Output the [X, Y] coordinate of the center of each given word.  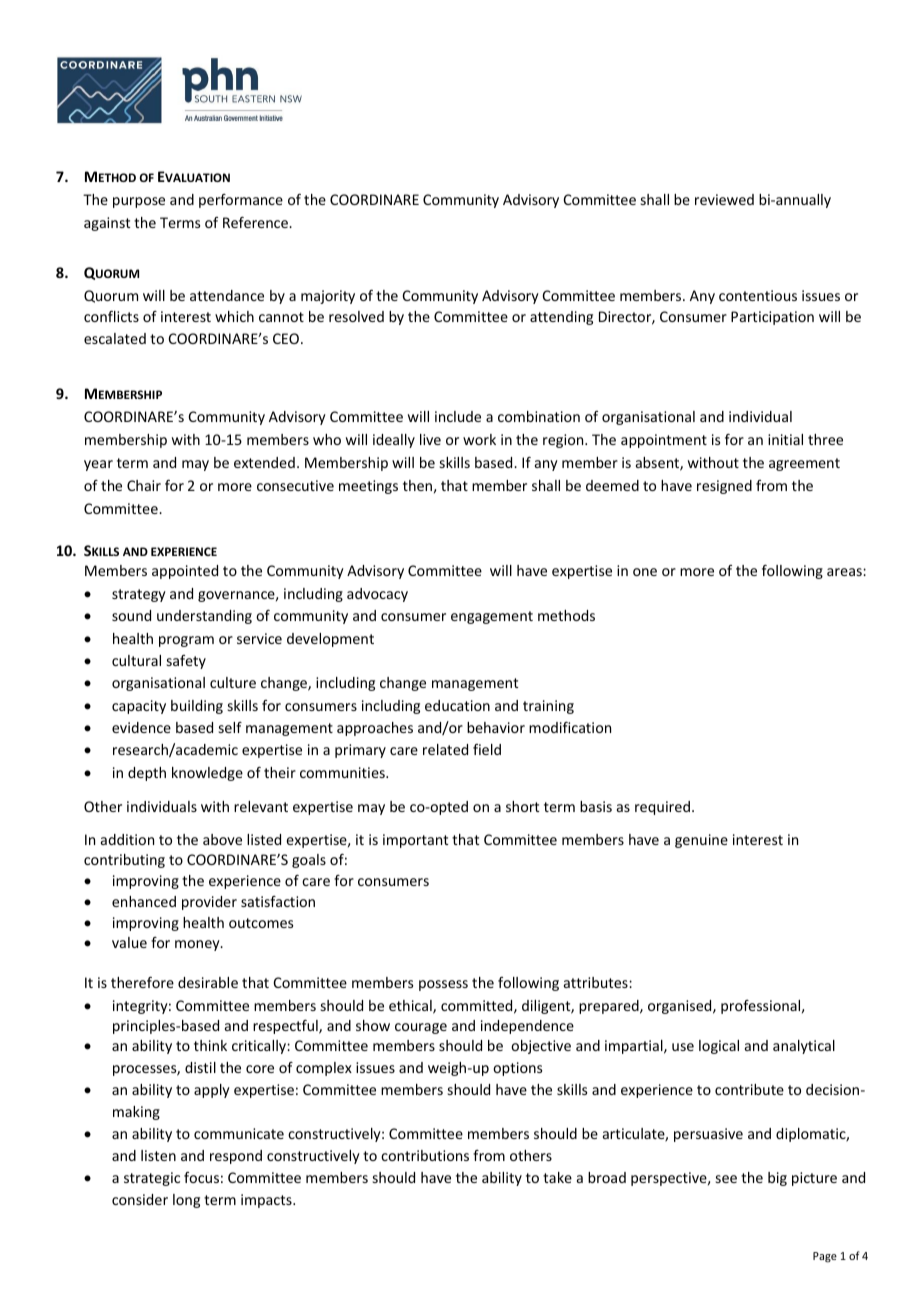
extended [264, 462]
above [222, 839]
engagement [492, 617]
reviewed [724, 199]
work [479, 439]
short [522, 806]
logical [719, 1047]
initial [785, 439]
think [210, 1045]
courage [421, 1028]
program [186, 641]
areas [845, 572]
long [186, 1201]
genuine [701, 841]
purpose [139, 202]
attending [561, 318]
